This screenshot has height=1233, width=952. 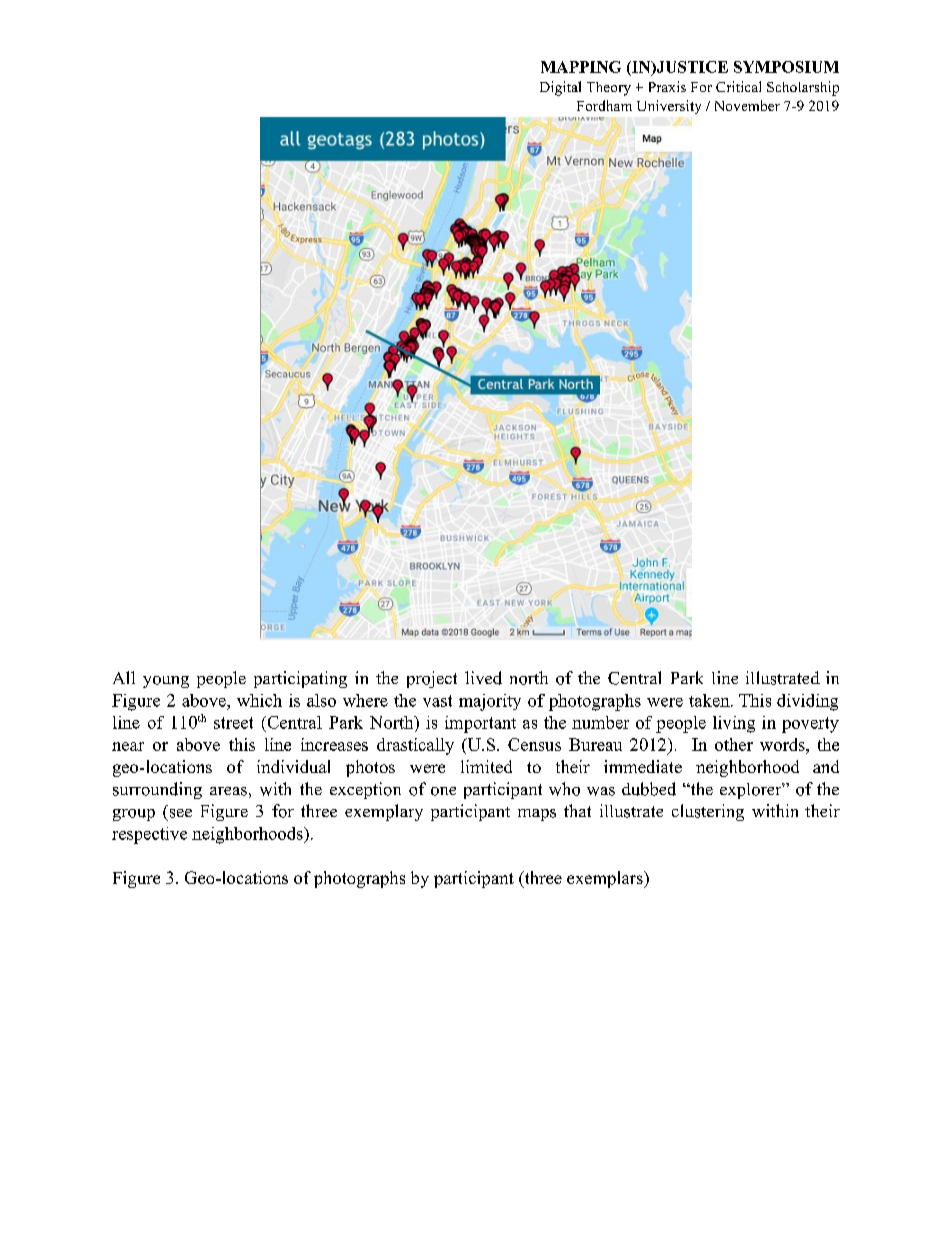 What do you see at coordinates (560, 88) in the screenshot?
I see `Digital` at bounding box center [560, 88].
